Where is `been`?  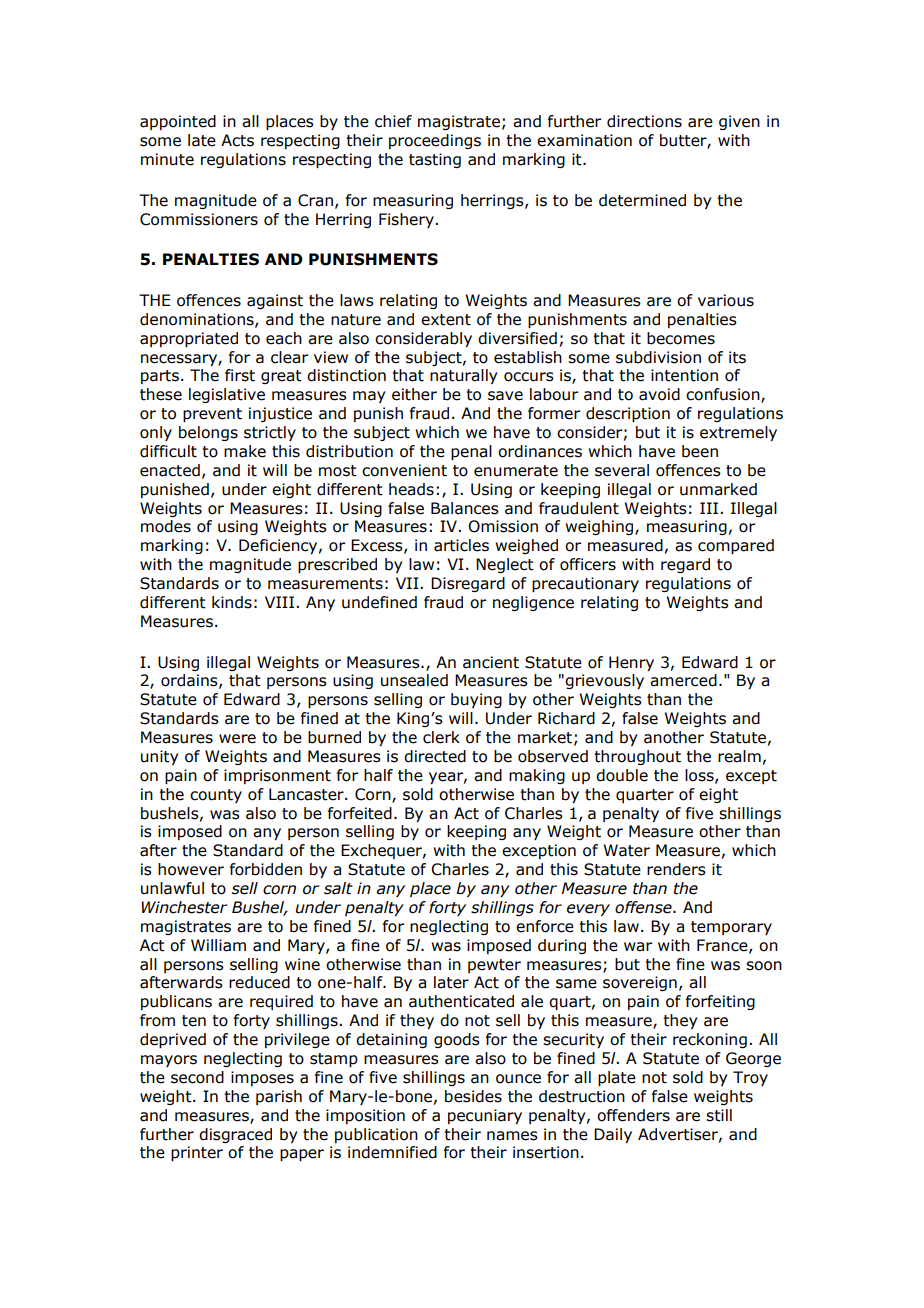 been is located at coordinates (700, 451).
